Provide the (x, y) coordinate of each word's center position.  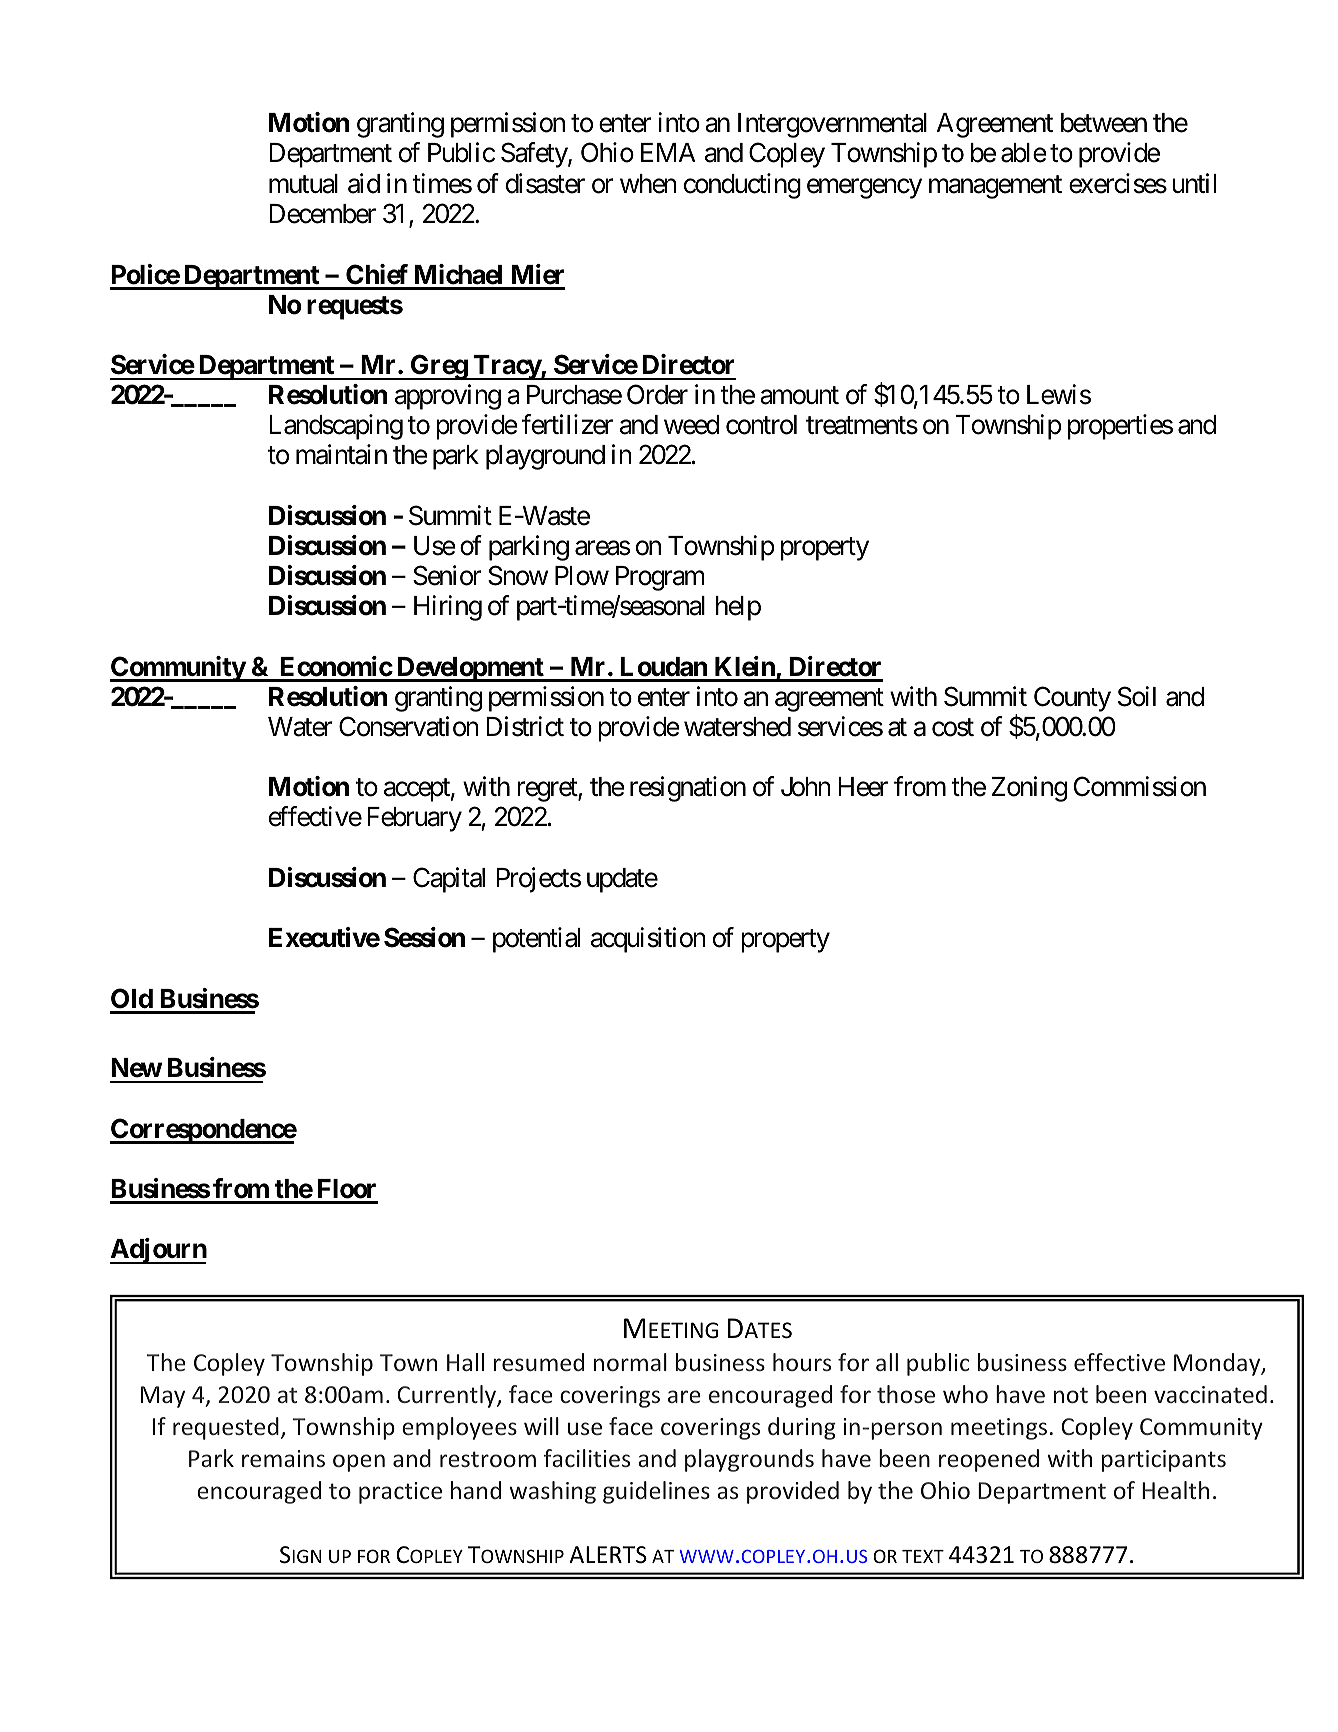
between (1104, 123)
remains (283, 1458)
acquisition (648, 940)
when (648, 184)
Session (424, 937)
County (1072, 699)
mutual (303, 184)
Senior (447, 575)
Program (660, 578)
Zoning (1029, 789)
